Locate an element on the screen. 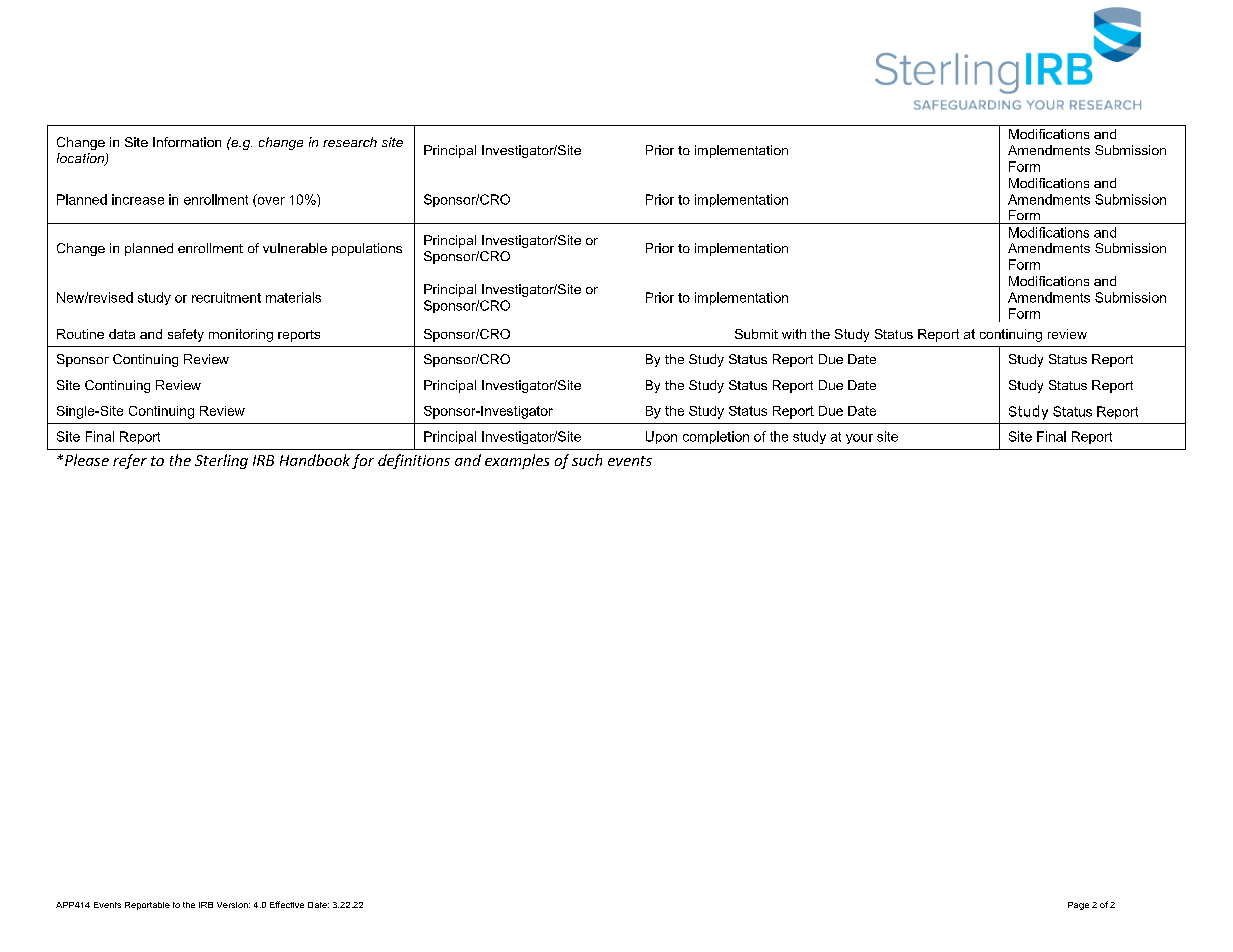 This screenshot has width=1233, height=952. Effective is located at coordinates (287, 904).
